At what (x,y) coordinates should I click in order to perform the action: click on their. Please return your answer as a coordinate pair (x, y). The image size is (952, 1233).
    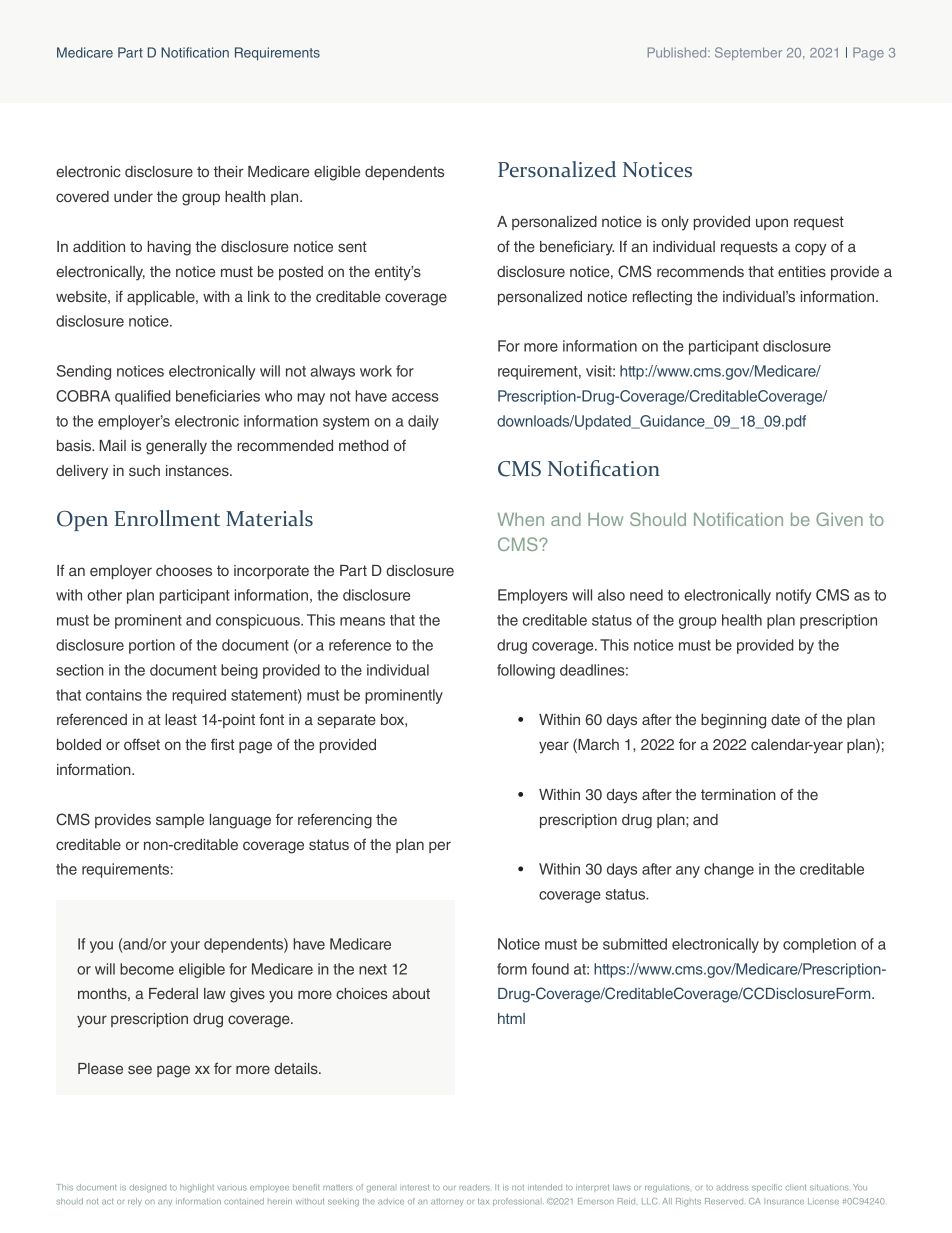
    Looking at the image, I should click on (229, 171).
